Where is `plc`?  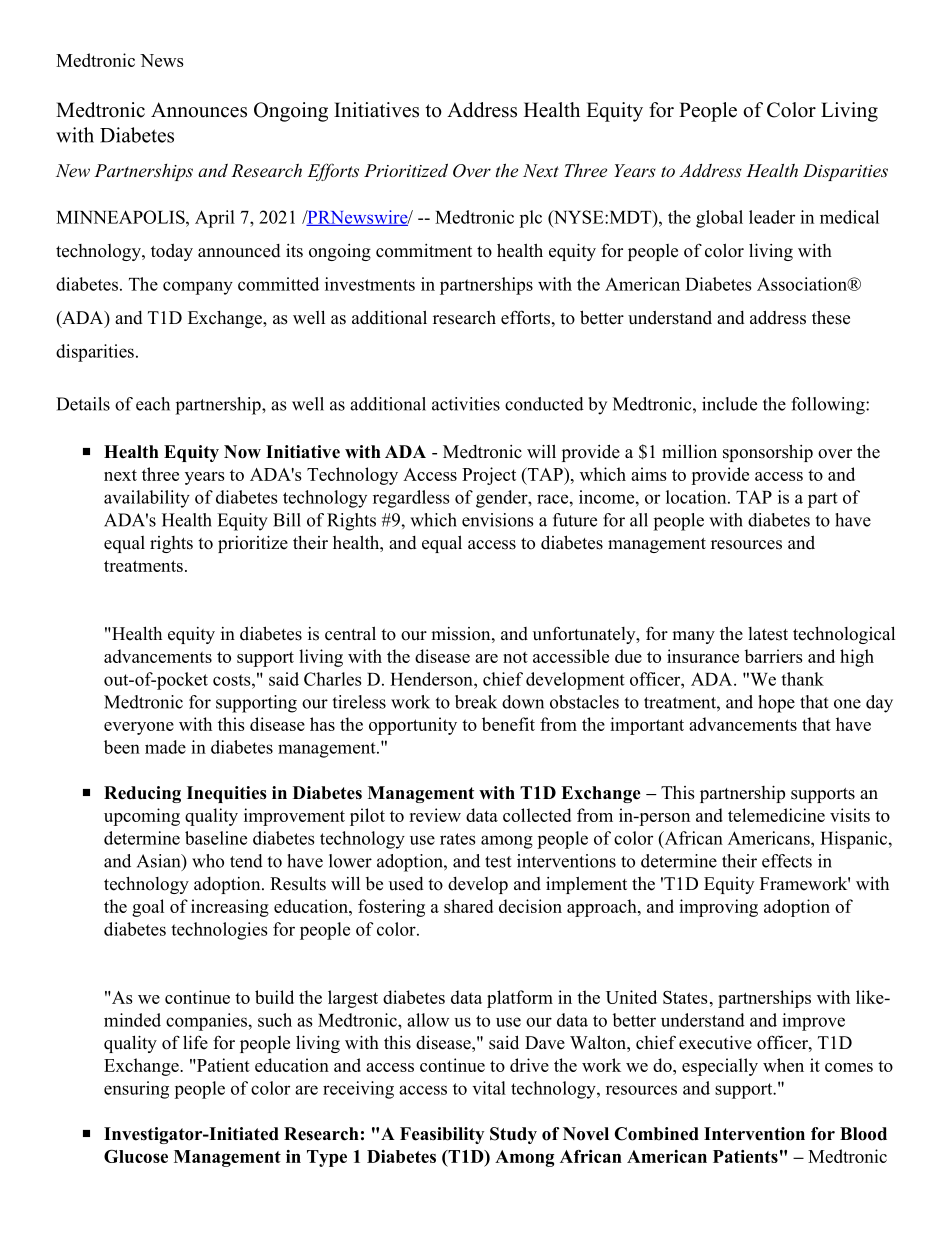
plc is located at coordinates (530, 219).
